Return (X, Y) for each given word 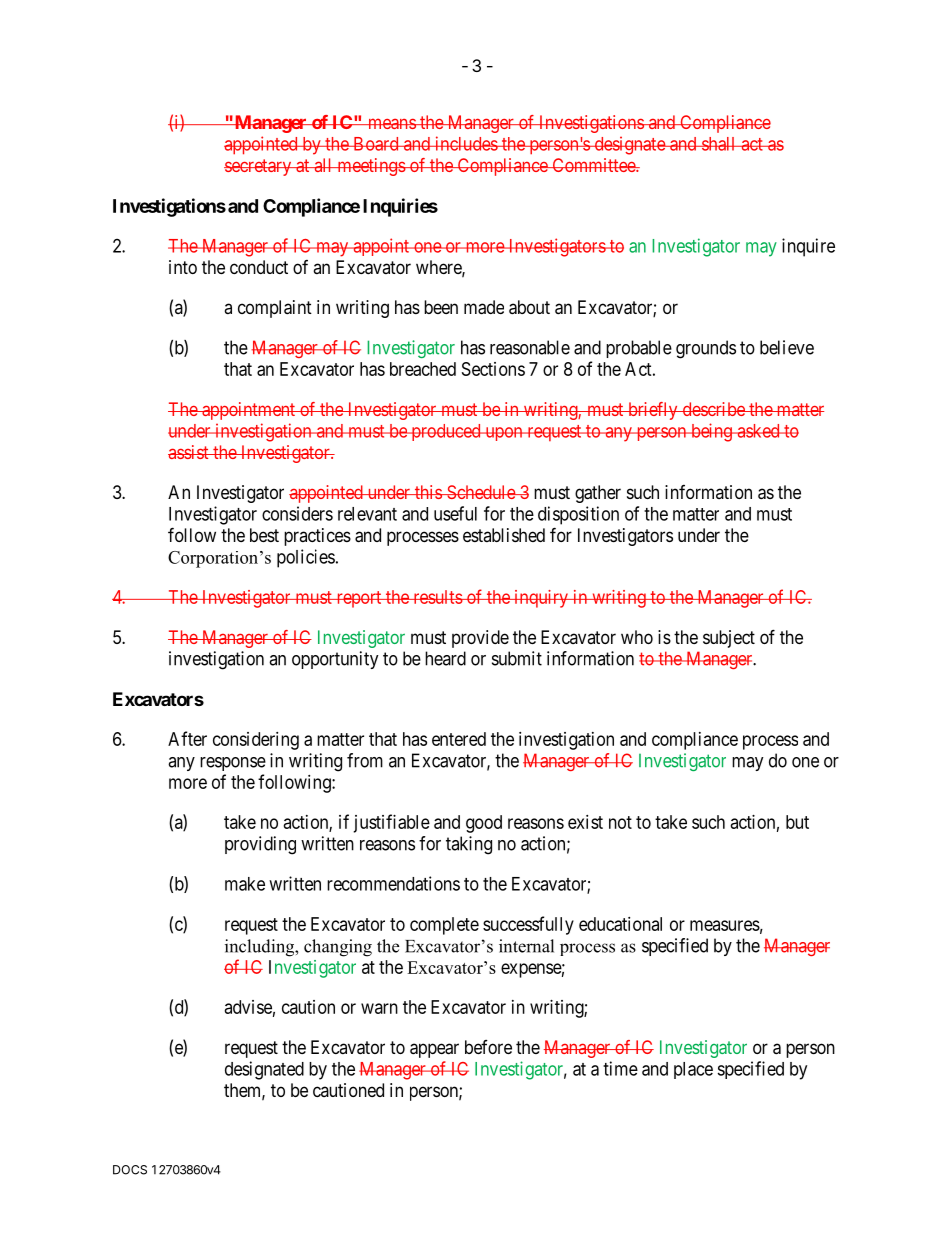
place (693, 1070)
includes (466, 143)
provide (480, 639)
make (245, 884)
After (187, 738)
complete (444, 926)
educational (620, 924)
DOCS (130, 1170)
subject (729, 639)
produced (446, 432)
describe (713, 409)
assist (189, 452)
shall (719, 144)
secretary (259, 167)
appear (434, 1050)
